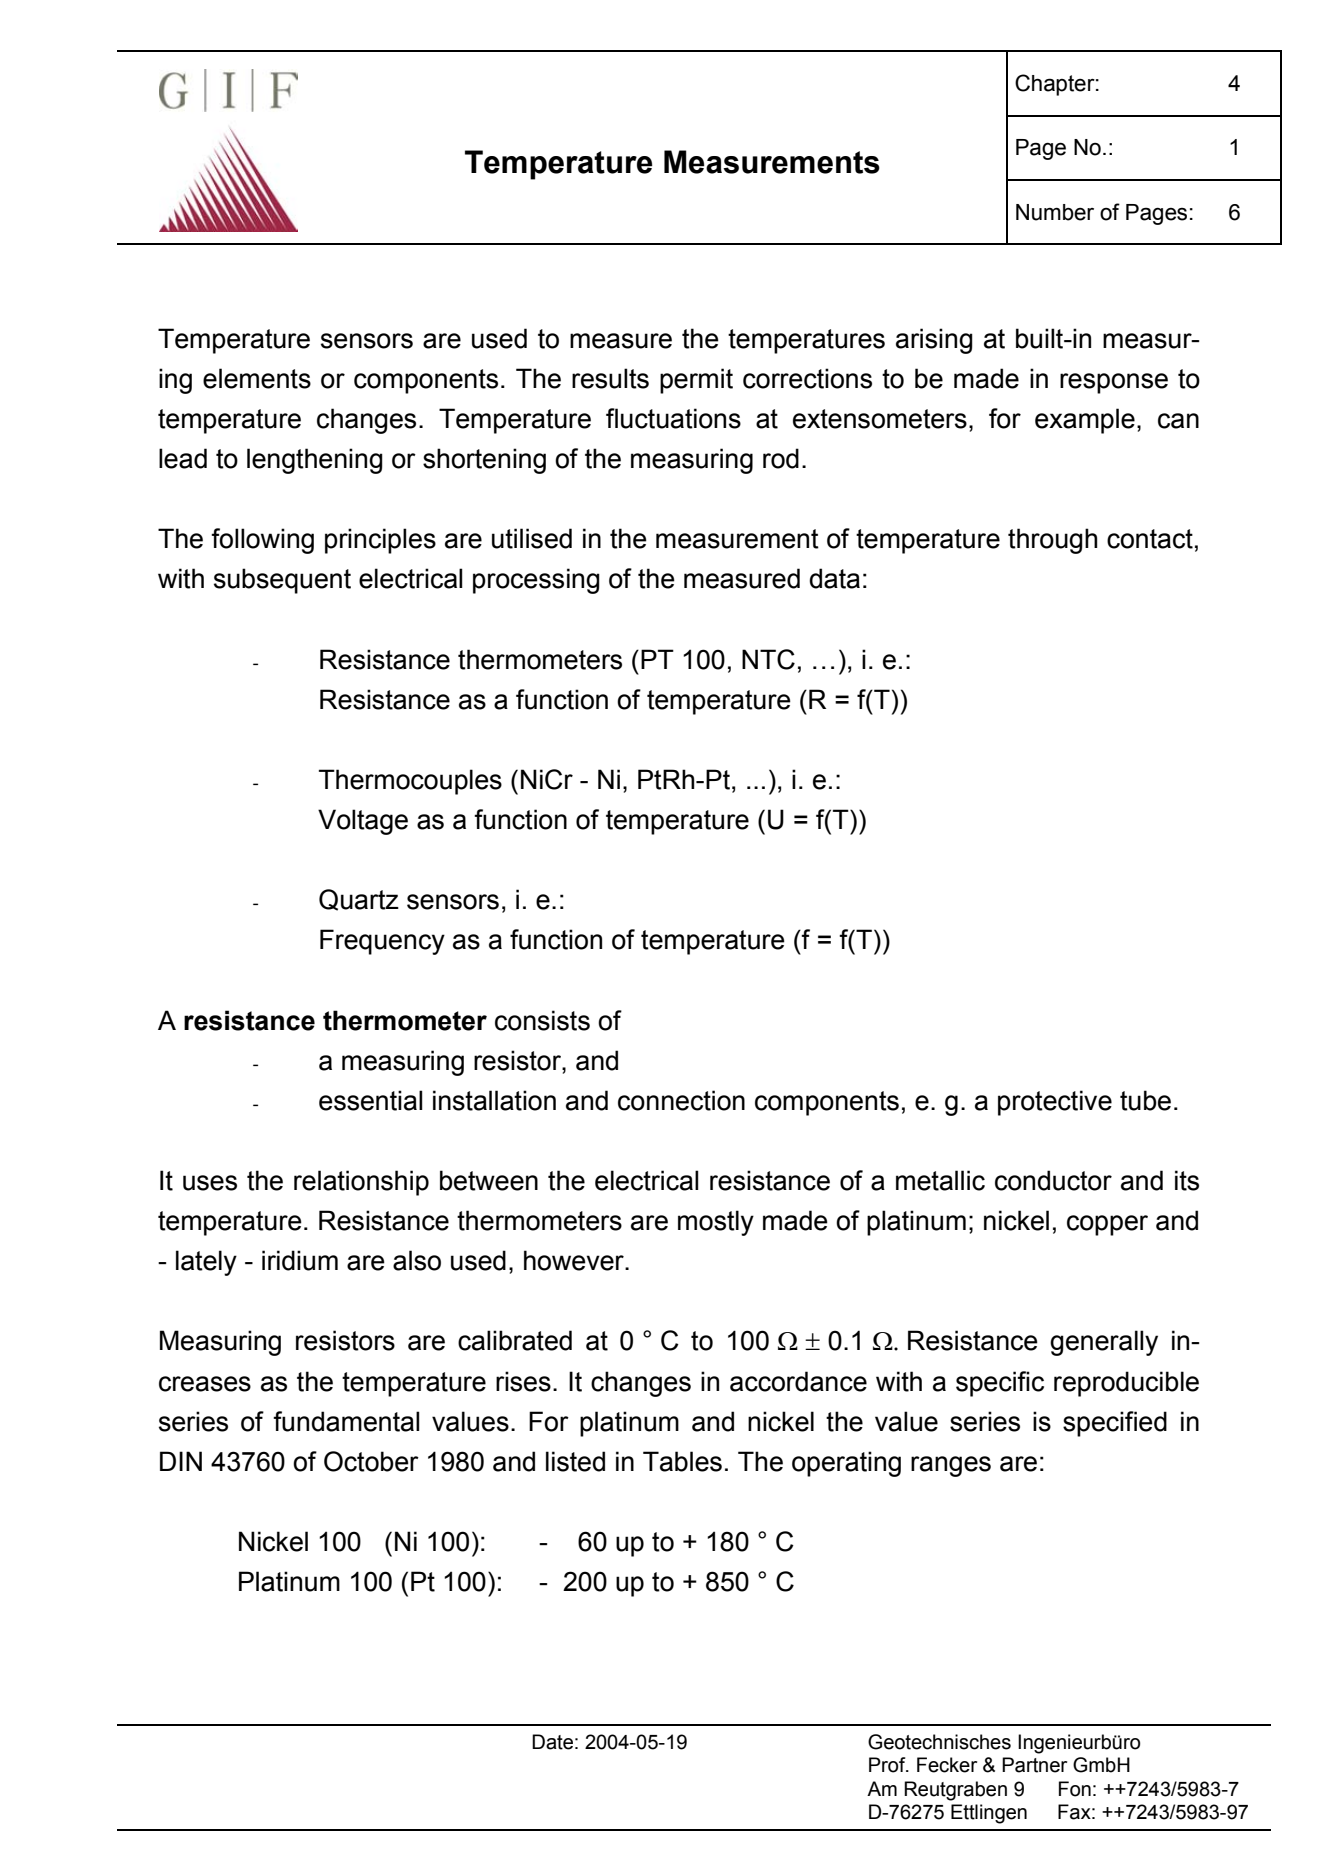  Describe the element at coordinates (1052, 541) in the document. I see `through` at that location.
